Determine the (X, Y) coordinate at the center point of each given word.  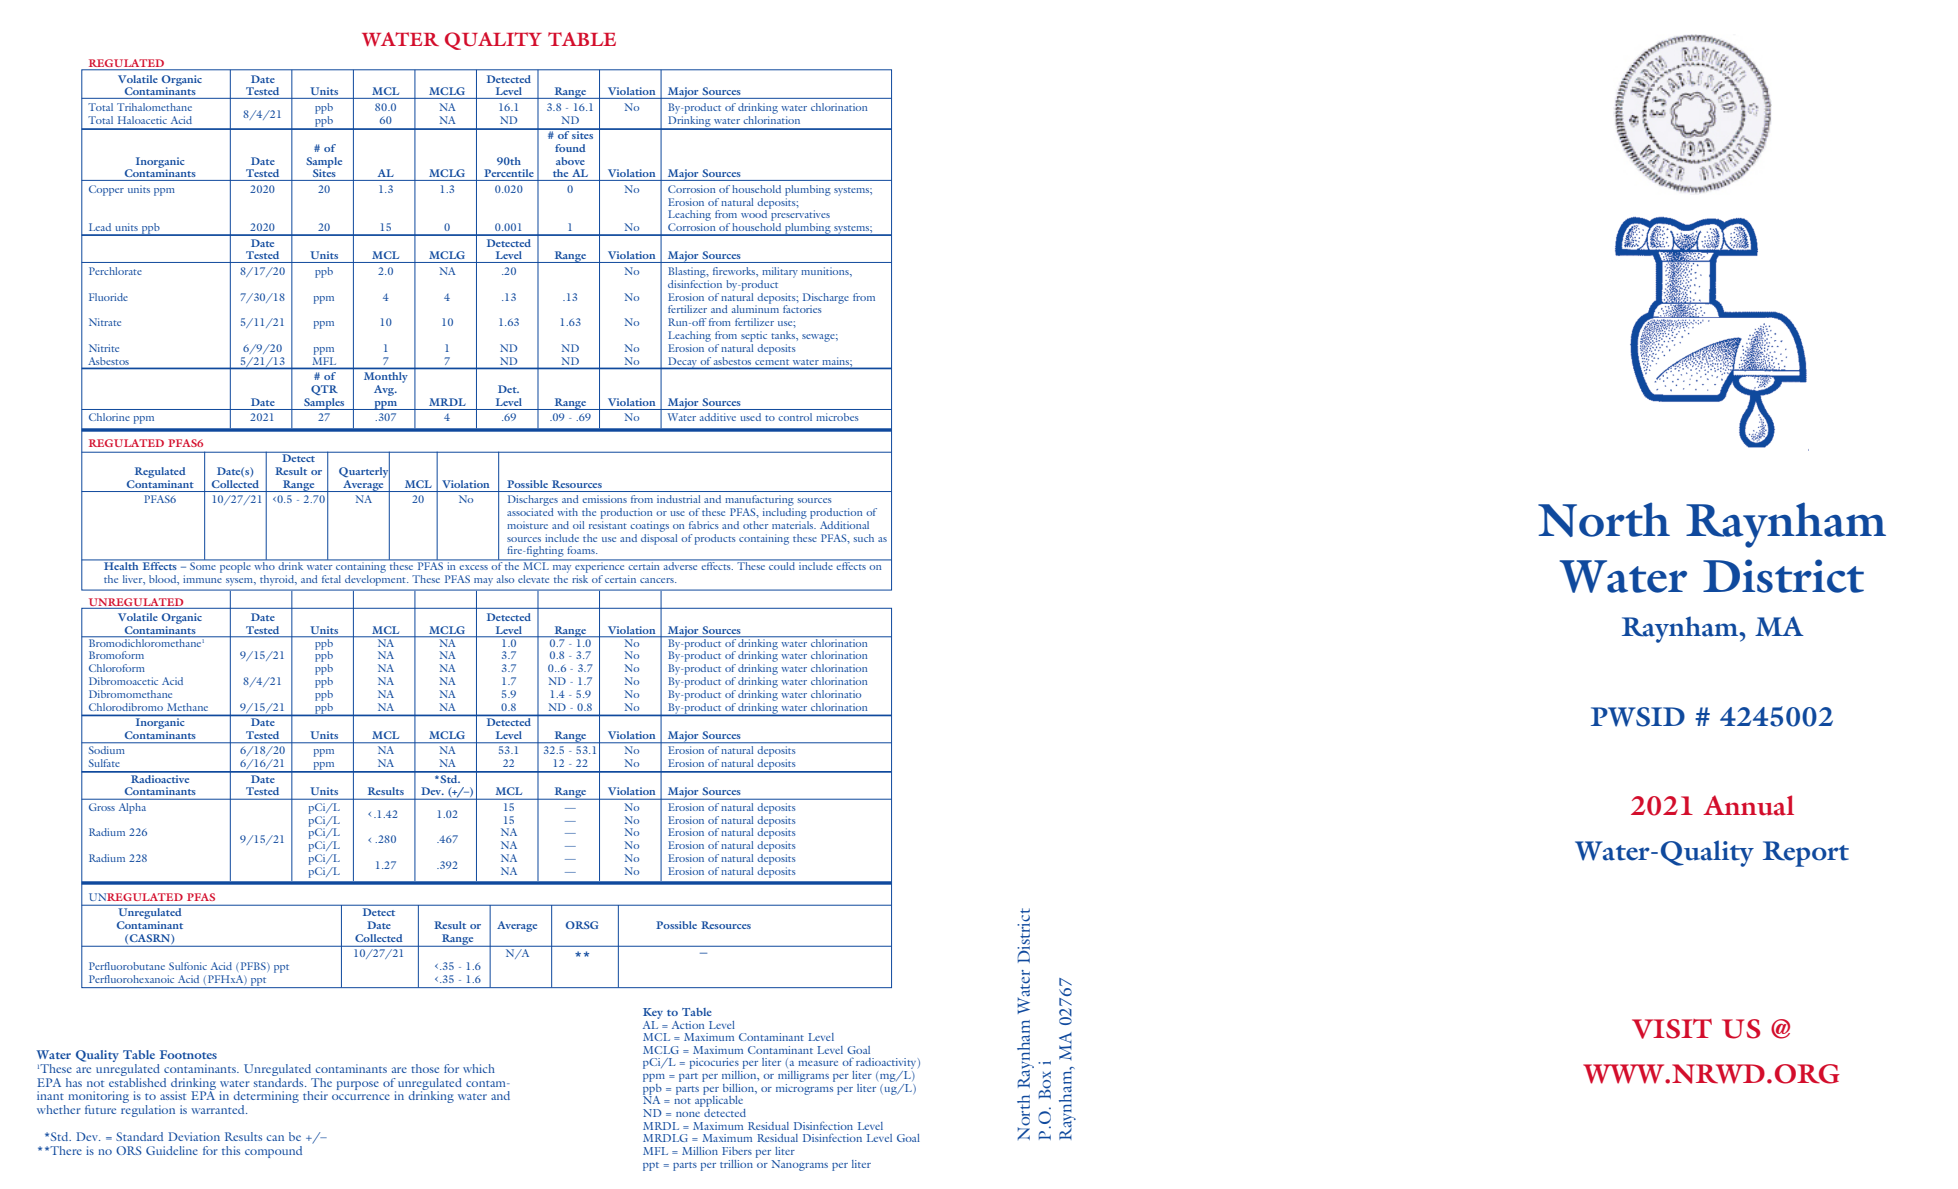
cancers (658, 580)
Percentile (509, 173)
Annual (1748, 805)
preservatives (799, 216)
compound (273, 1152)
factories (802, 309)
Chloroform (117, 668)
